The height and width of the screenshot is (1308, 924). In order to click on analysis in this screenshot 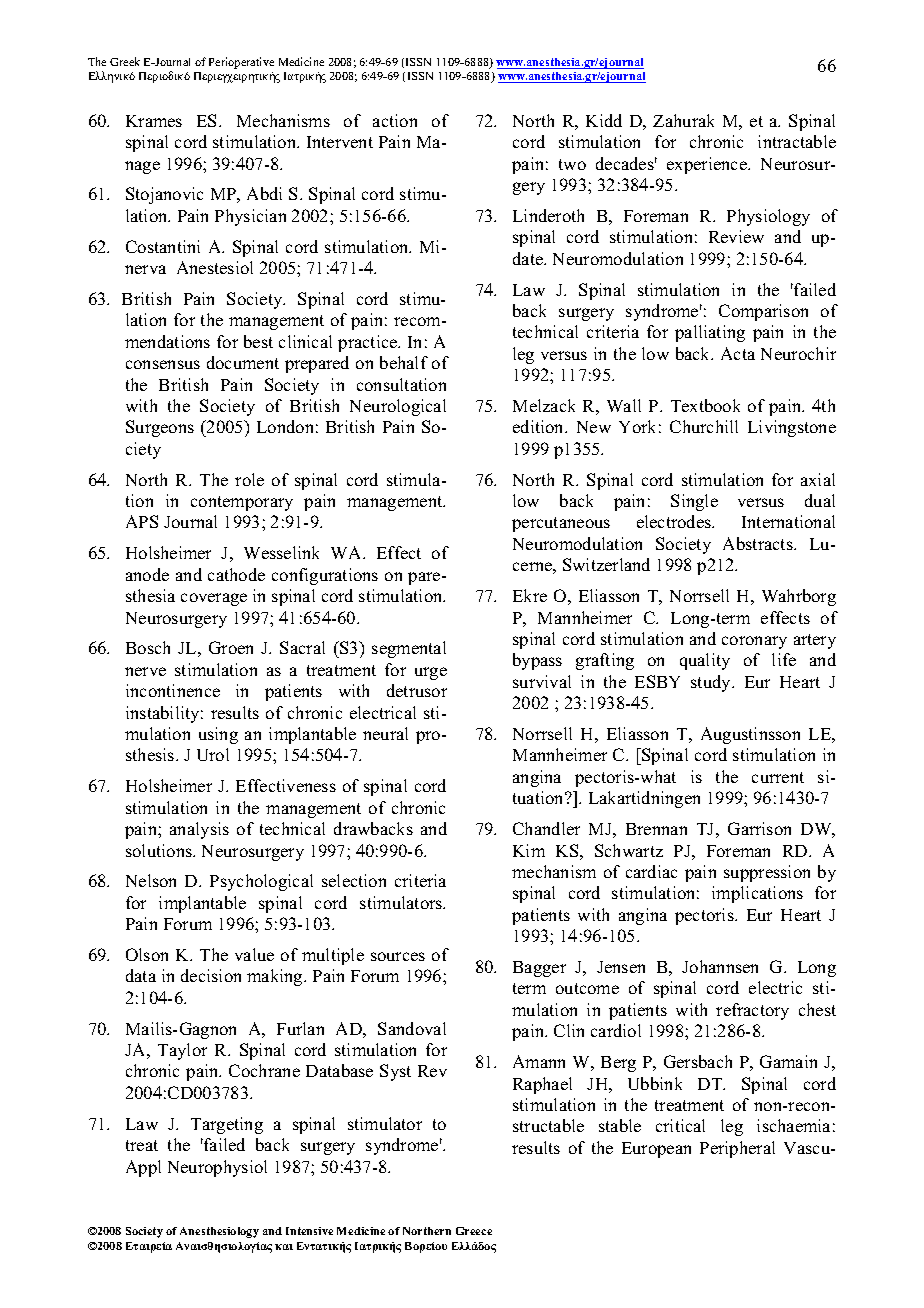, I will do `click(199, 830)`.
